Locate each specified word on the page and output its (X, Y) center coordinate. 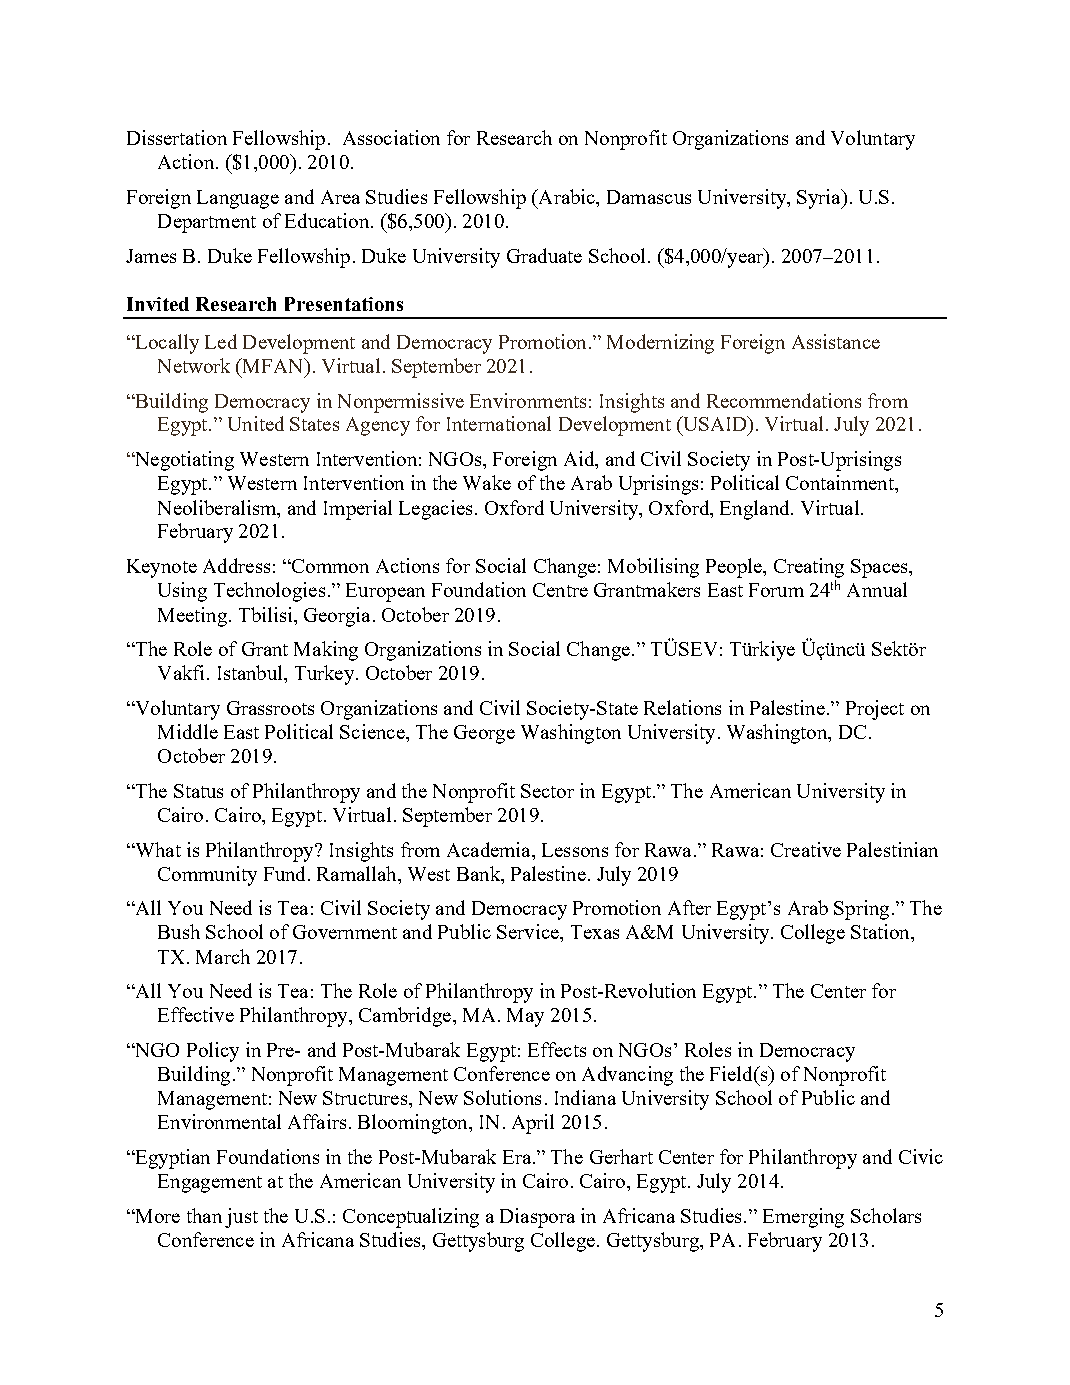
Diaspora (537, 1218)
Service (529, 931)
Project (875, 710)
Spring (861, 910)
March (223, 956)
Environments (528, 400)
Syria (820, 199)
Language (238, 199)
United (256, 423)
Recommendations (784, 400)
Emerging (803, 1218)
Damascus (649, 197)
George (484, 734)
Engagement (210, 1183)
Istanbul (251, 672)
